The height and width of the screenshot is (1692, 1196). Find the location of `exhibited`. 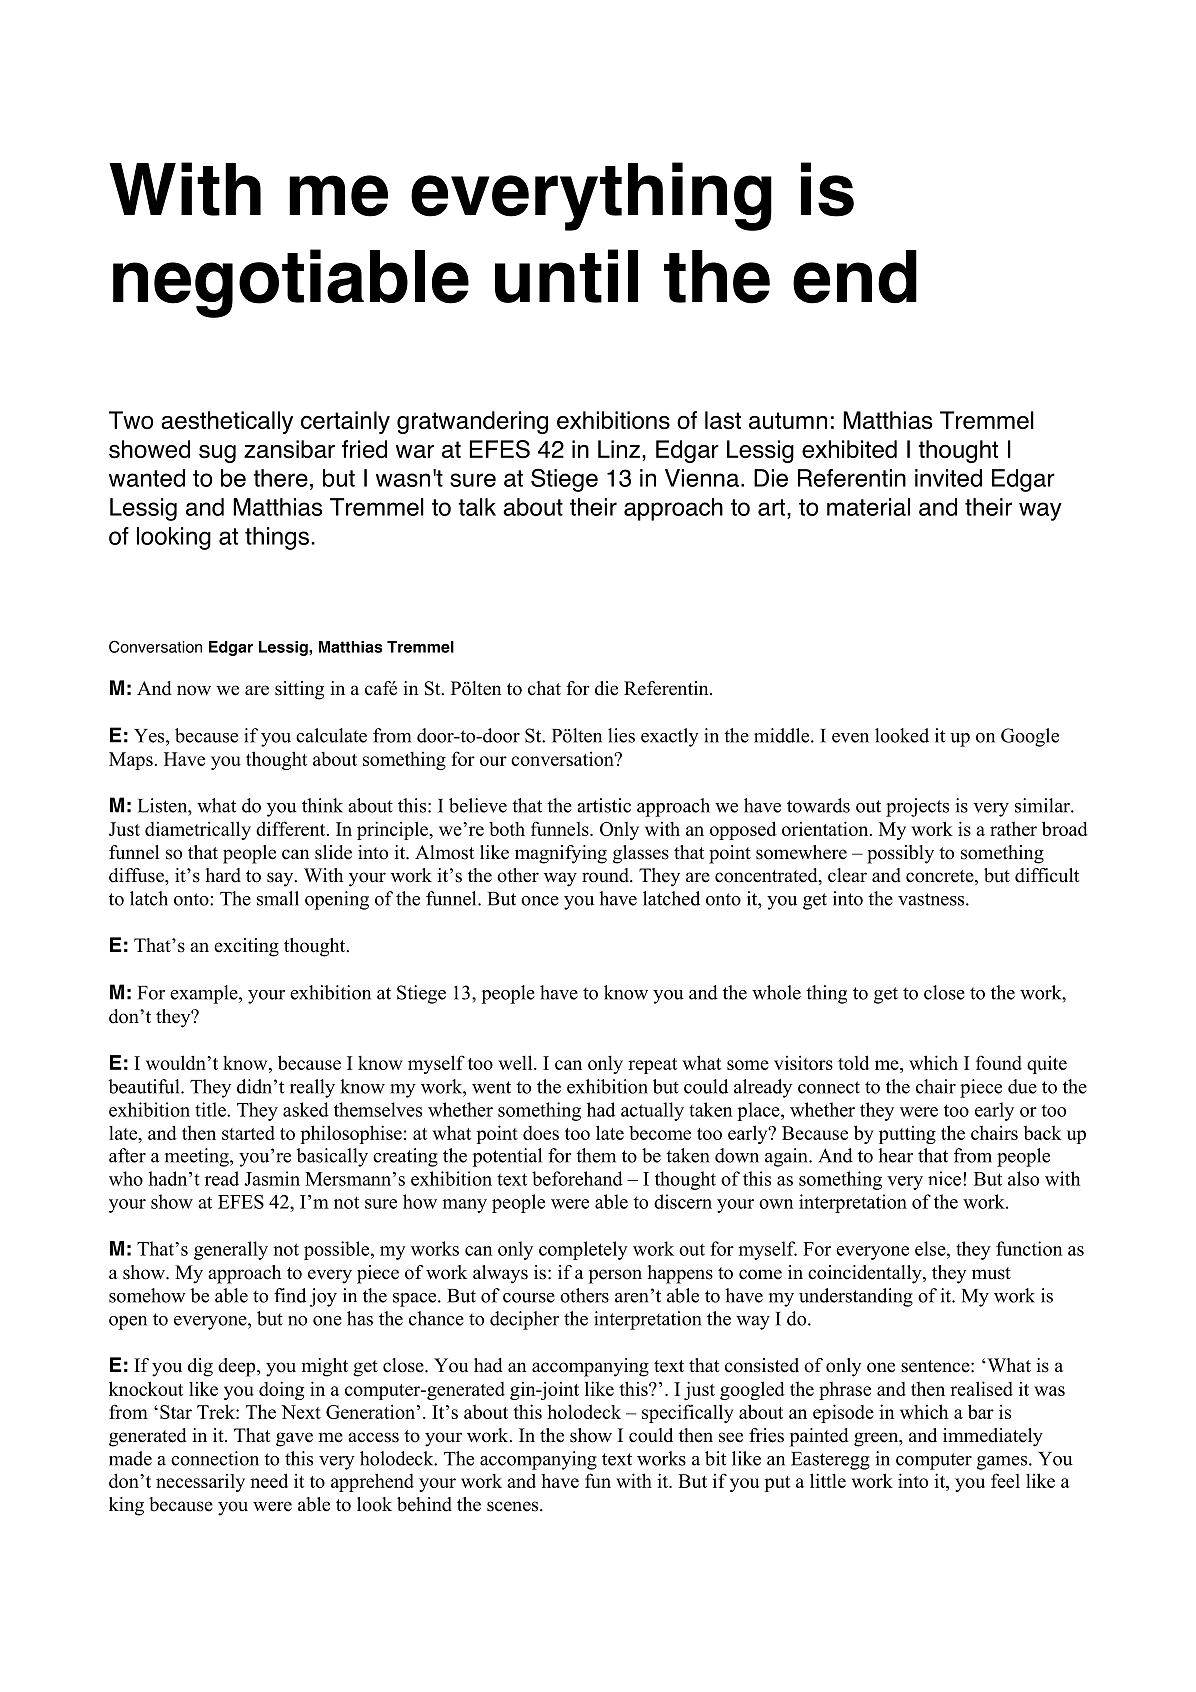

exhibited is located at coordinates (849, 449).
